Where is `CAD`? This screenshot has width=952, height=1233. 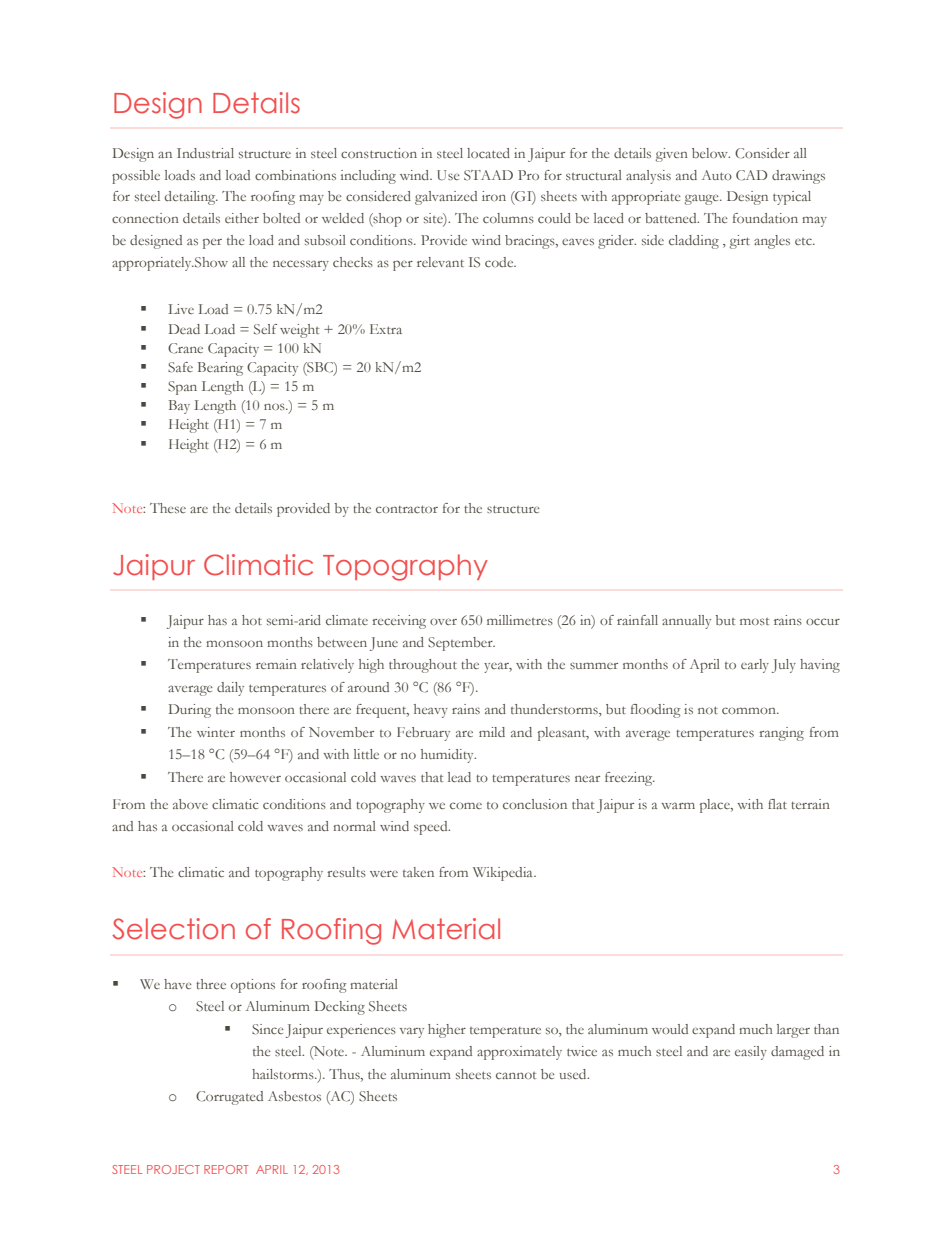 CAD is located at coordinates (751, 175).
